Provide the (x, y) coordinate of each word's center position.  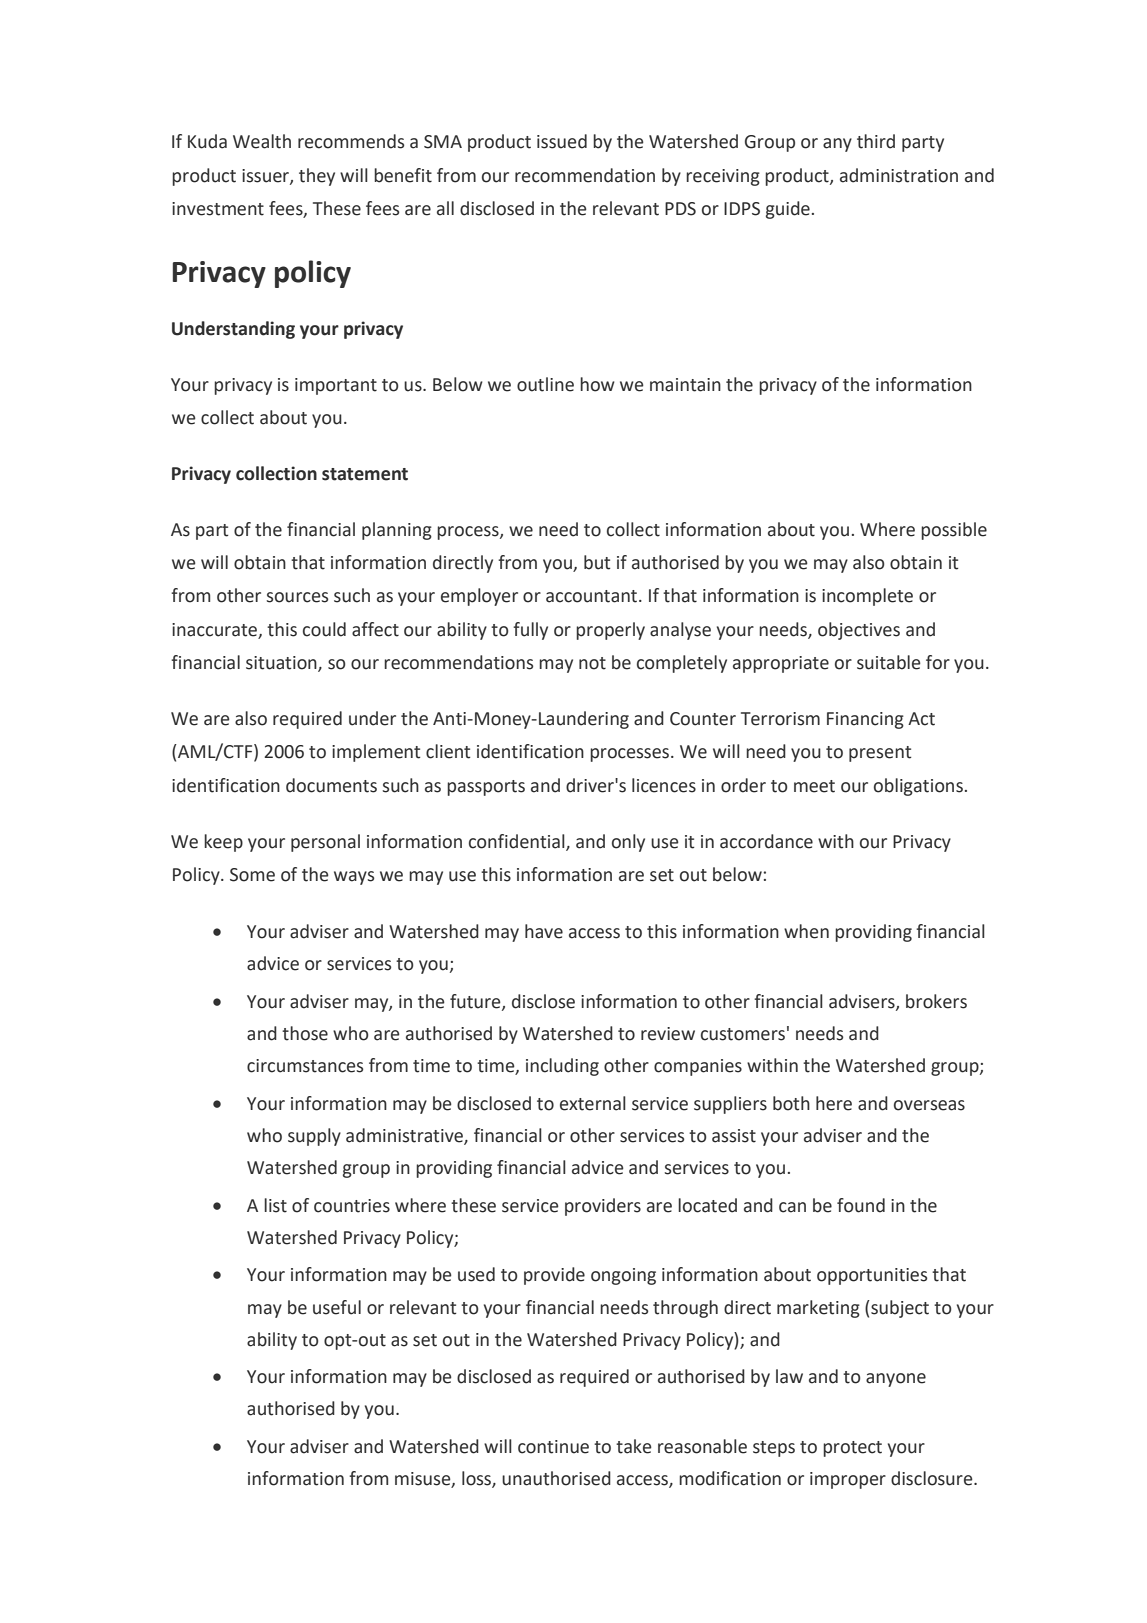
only (628, 843)
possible (954, 531)
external (593, 1103)
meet (814, 786)
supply (314, 1137)
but (597, 562)
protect (852, 1449)
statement (365, 474)
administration (899, 175)
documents (331, 785)
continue (553, 1447)
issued (562, 141)
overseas (929, 1105)
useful (337, 1307)
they (317, 177)
